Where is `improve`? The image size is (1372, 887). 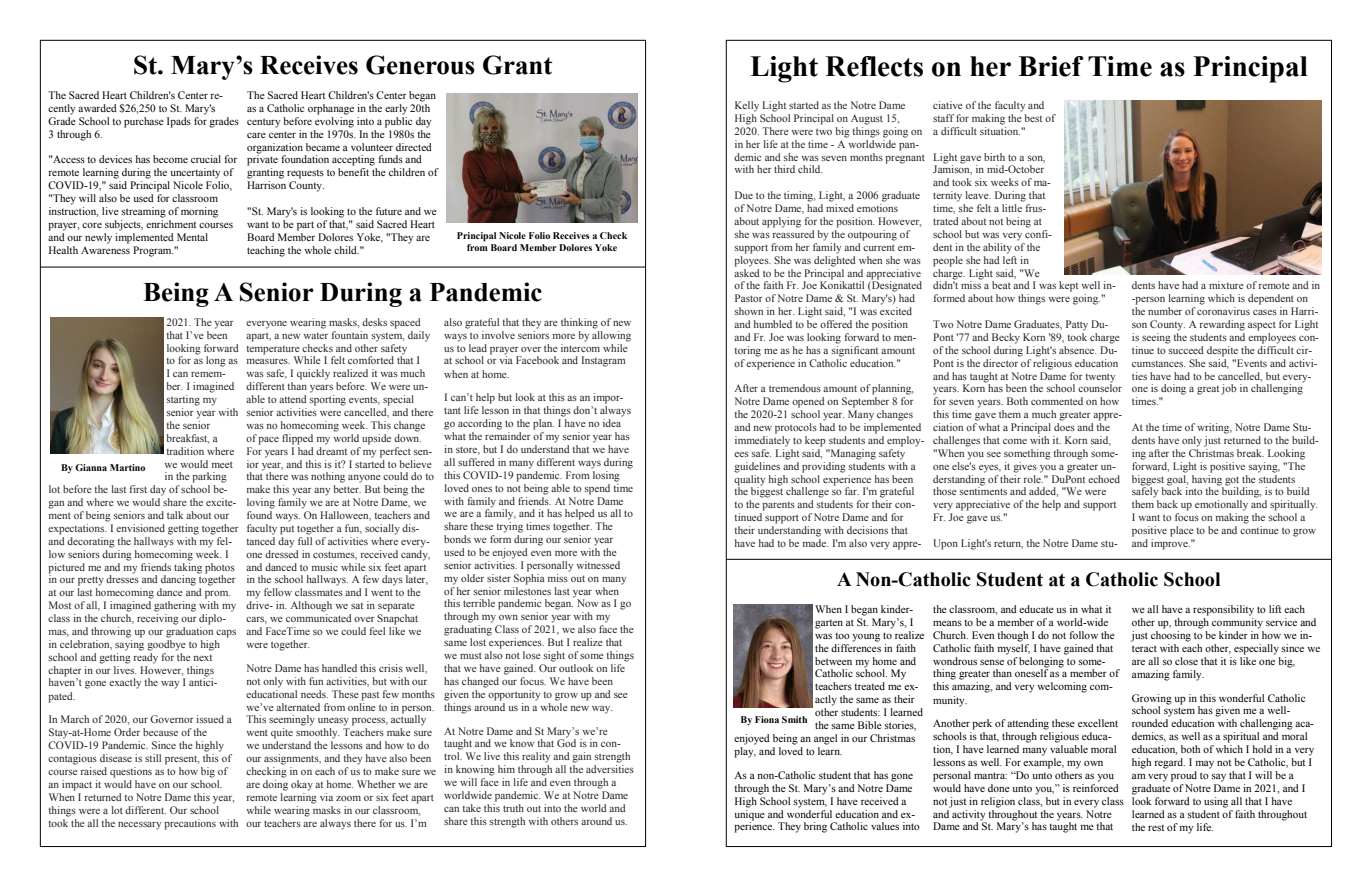
improve is located at coordinates (1170, 544).
